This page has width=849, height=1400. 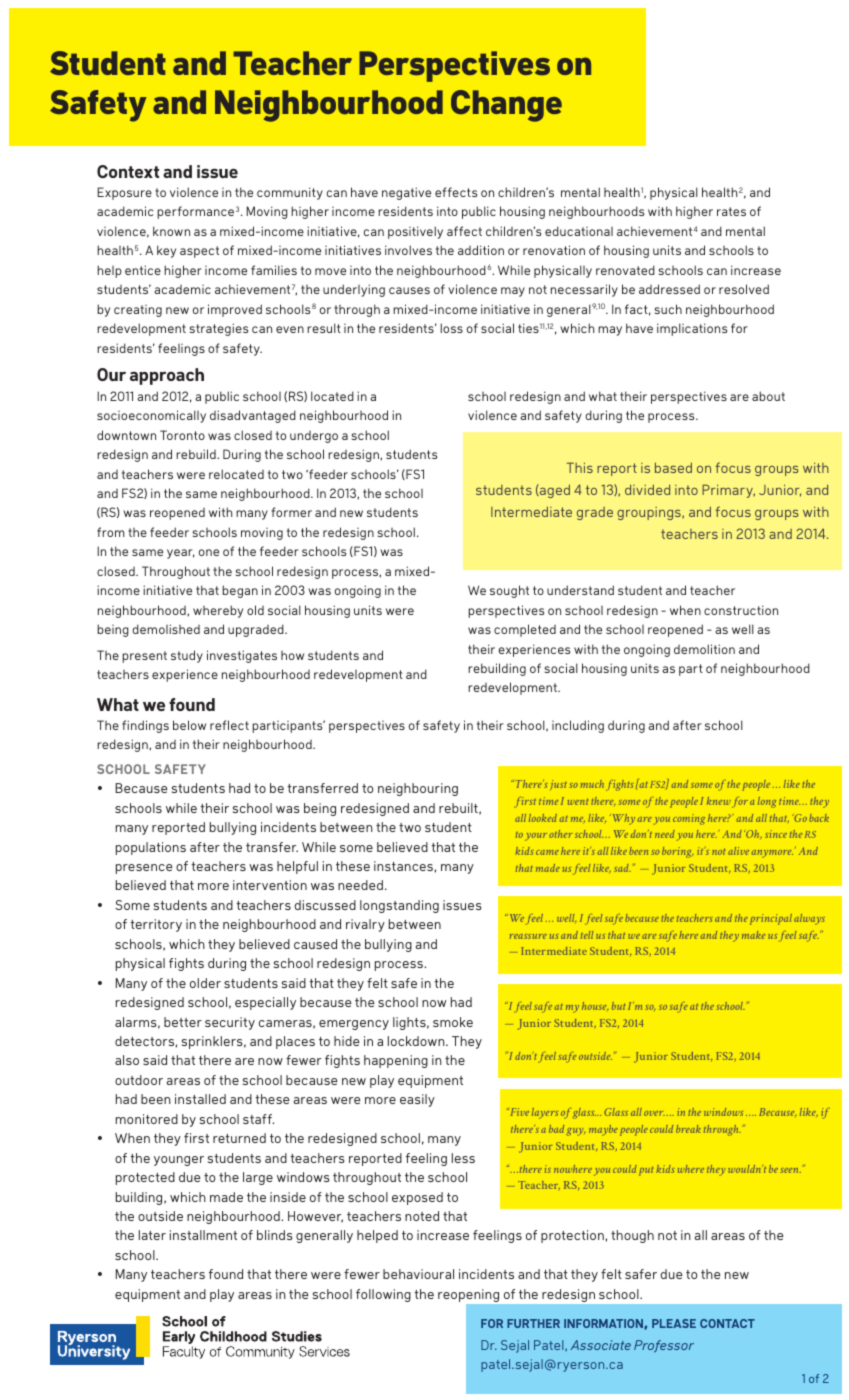 I want to click on territory, so click(x=156, y=925).
